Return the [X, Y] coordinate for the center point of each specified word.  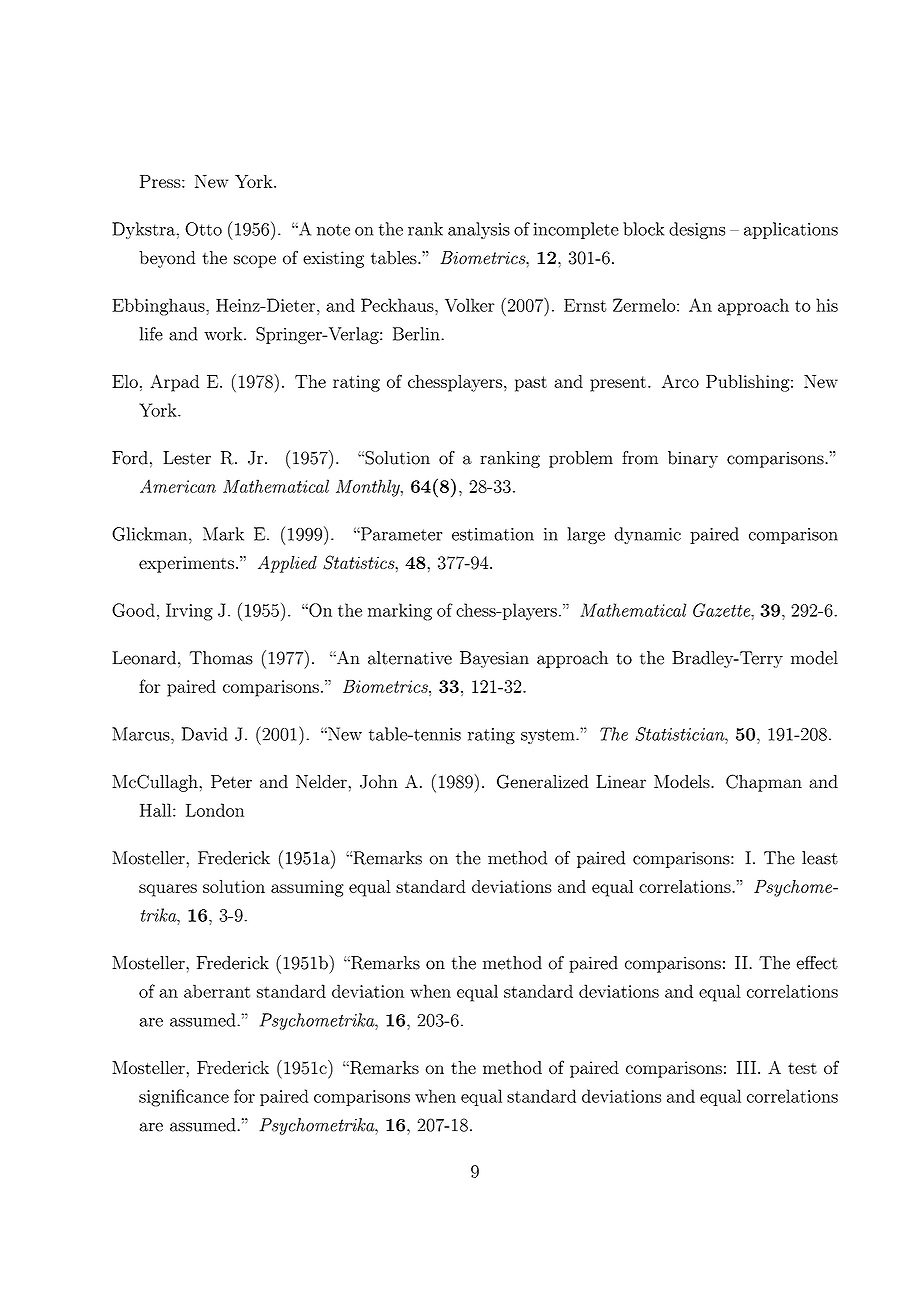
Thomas [221, 658]
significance [184, 1098]
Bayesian [494, 659]
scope [255, 261]
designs [697, 230]
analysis [479, 230]
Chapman [764, 783]
